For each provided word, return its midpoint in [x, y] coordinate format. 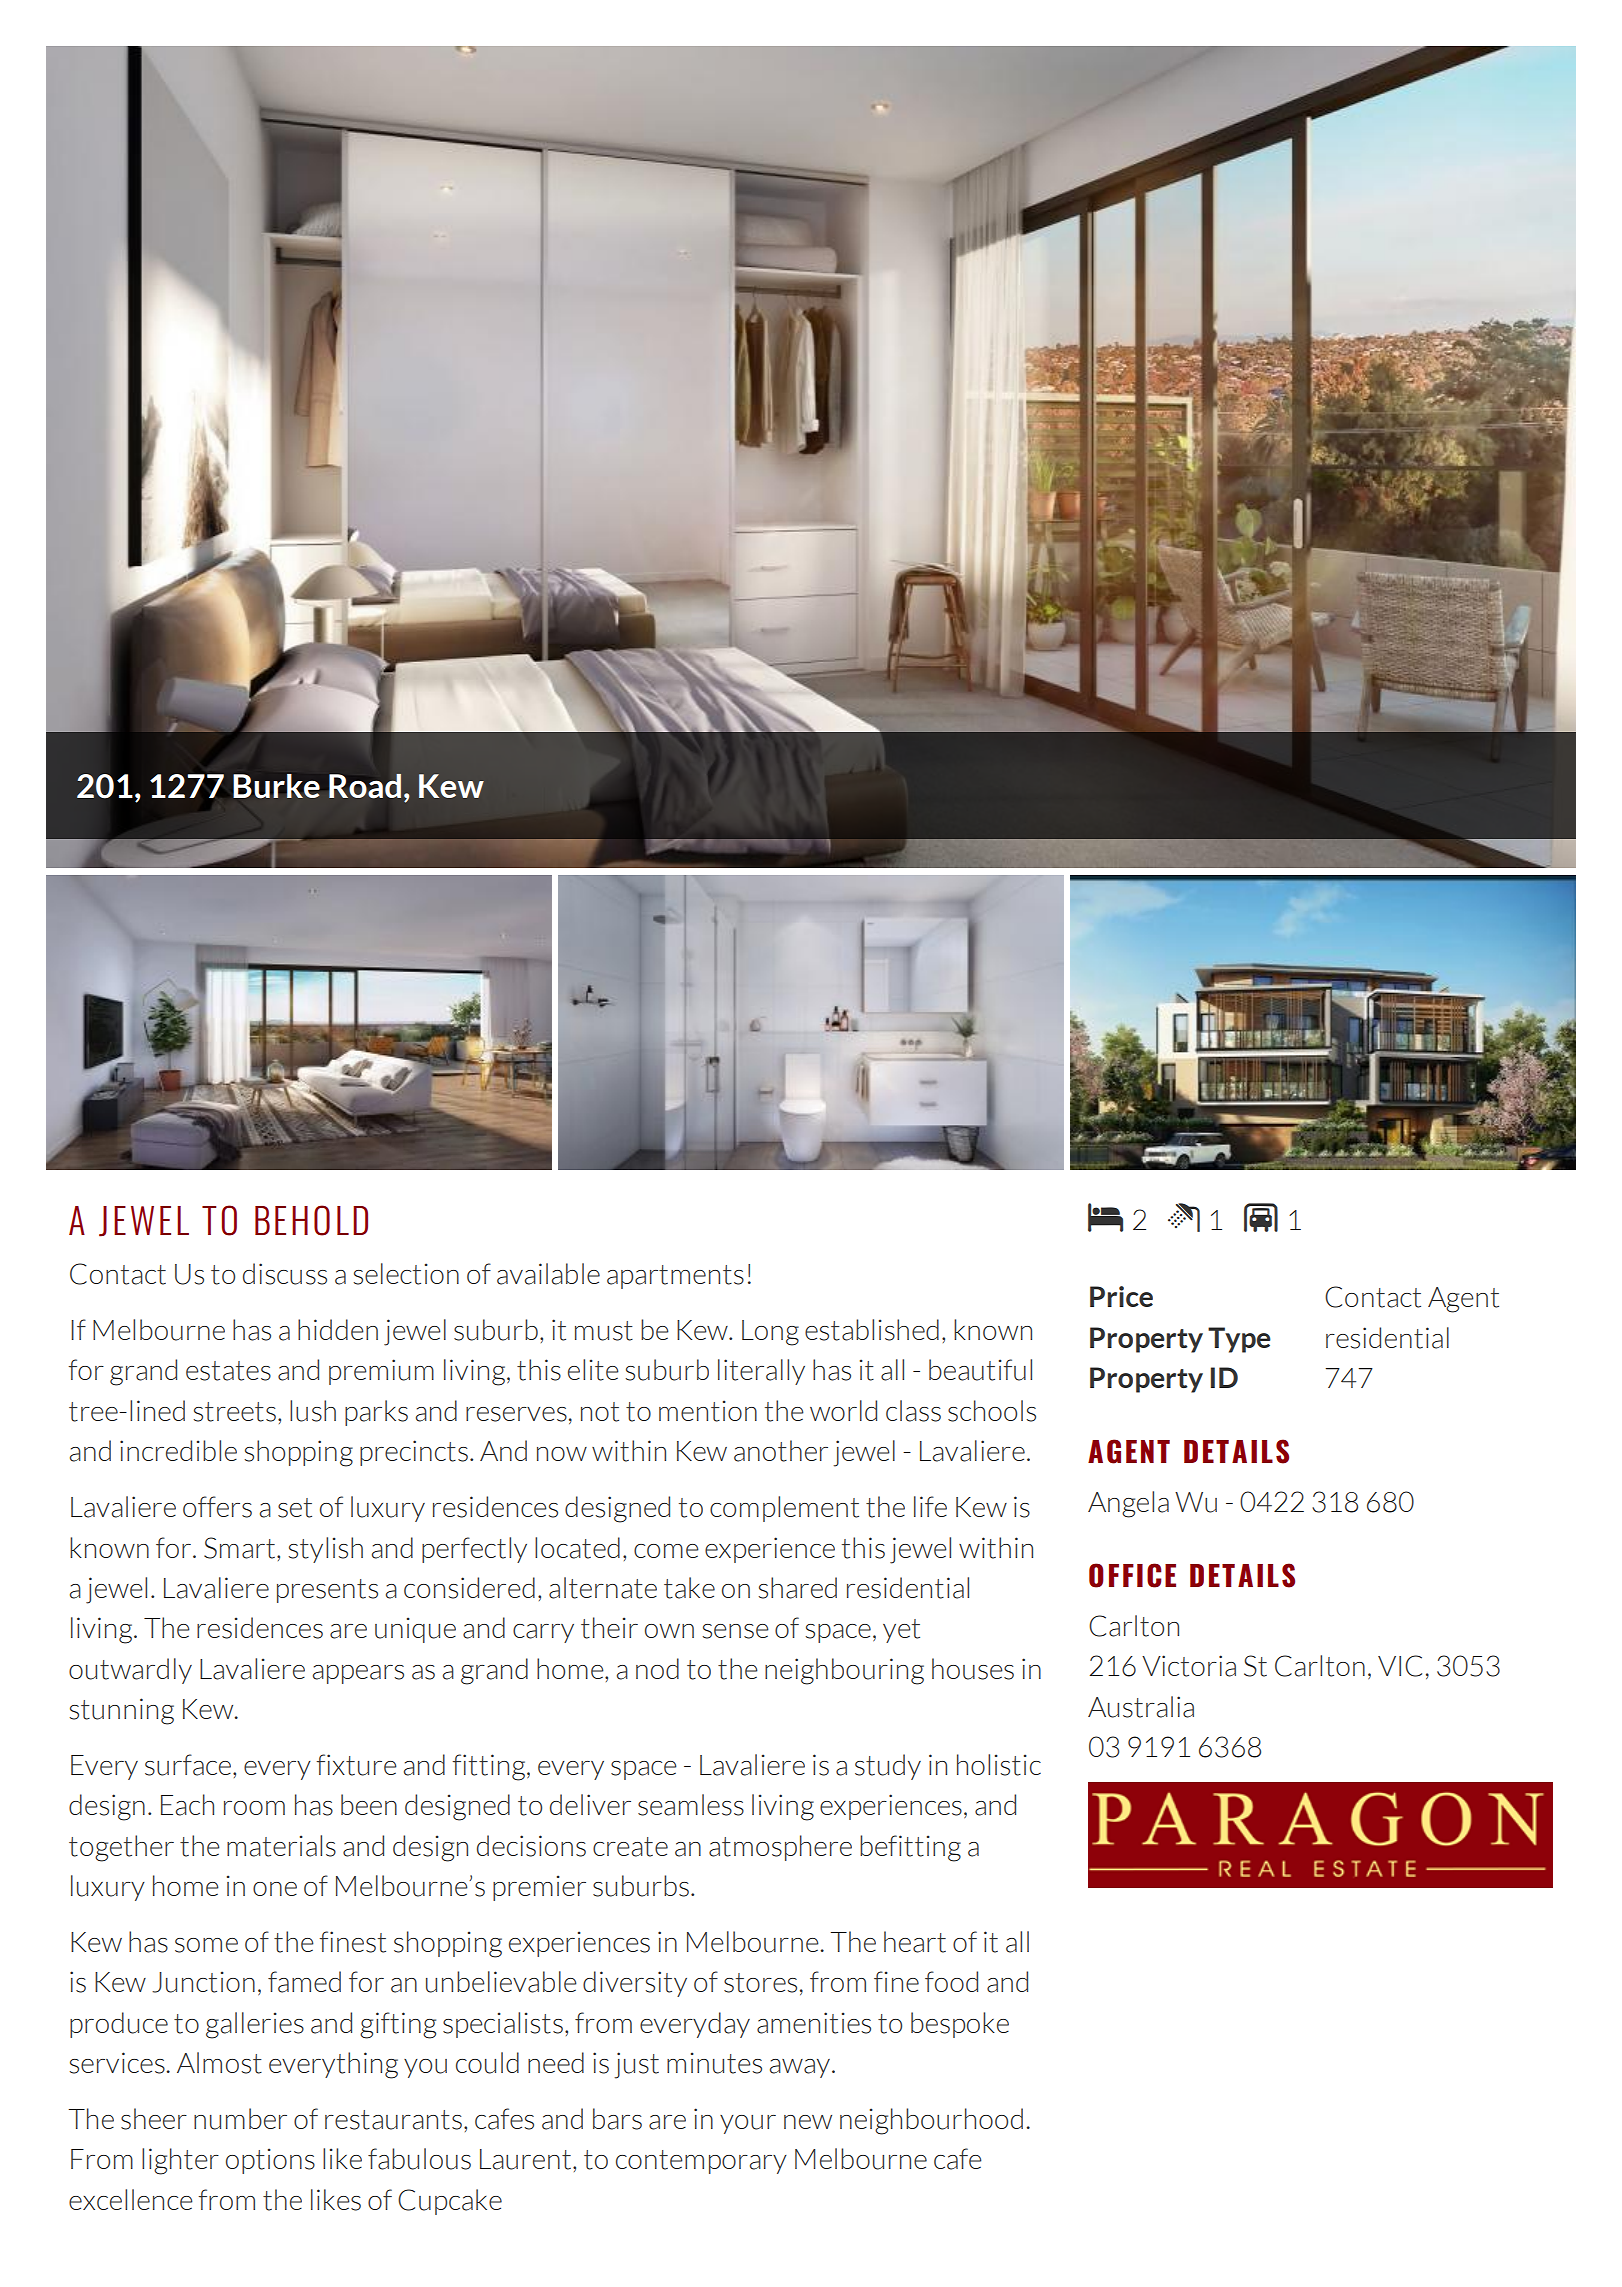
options [270, 2161]
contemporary [701, 2162]
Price [1121, 1296]
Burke [276, 786]
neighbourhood [931, 2121]
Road [365, 786]
